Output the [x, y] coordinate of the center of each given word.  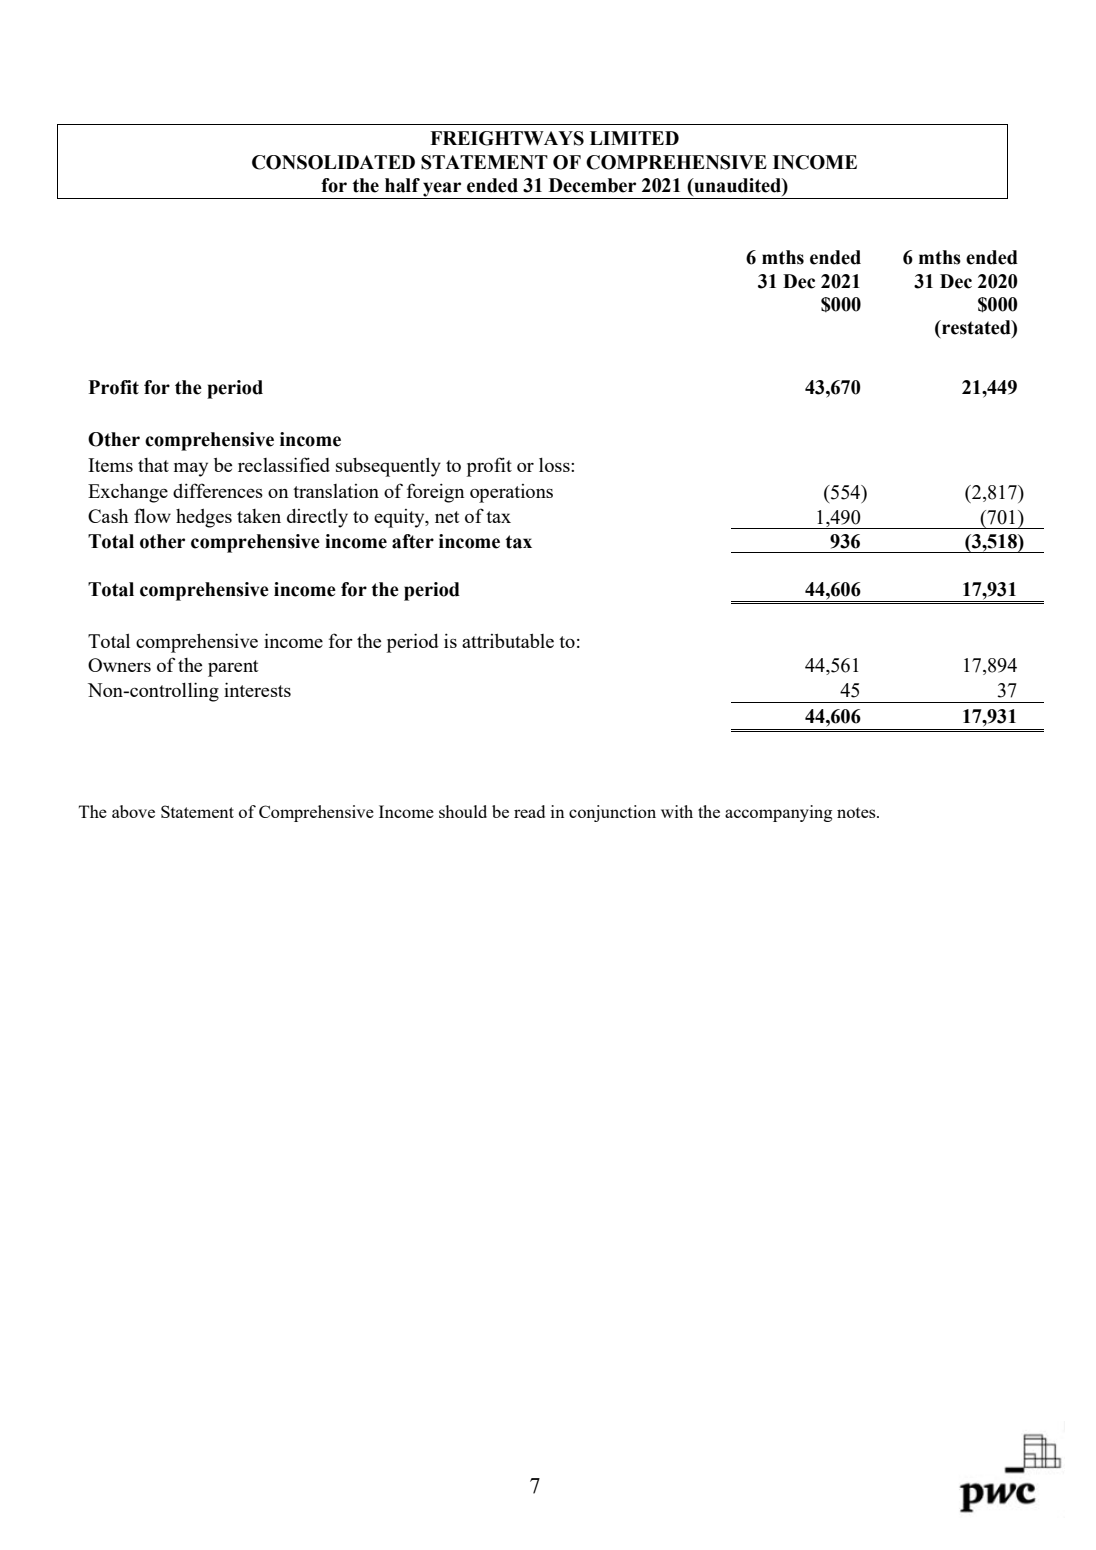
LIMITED [634, 138]
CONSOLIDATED [333, 162]
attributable [508, 640]
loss [555, 465]
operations [511, 493]
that [153, 465]
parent [233, 668]
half [402, 185]
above [133, 811]
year [442, 190]
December [592, 185]
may [191, 469]
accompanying [778, 813]
